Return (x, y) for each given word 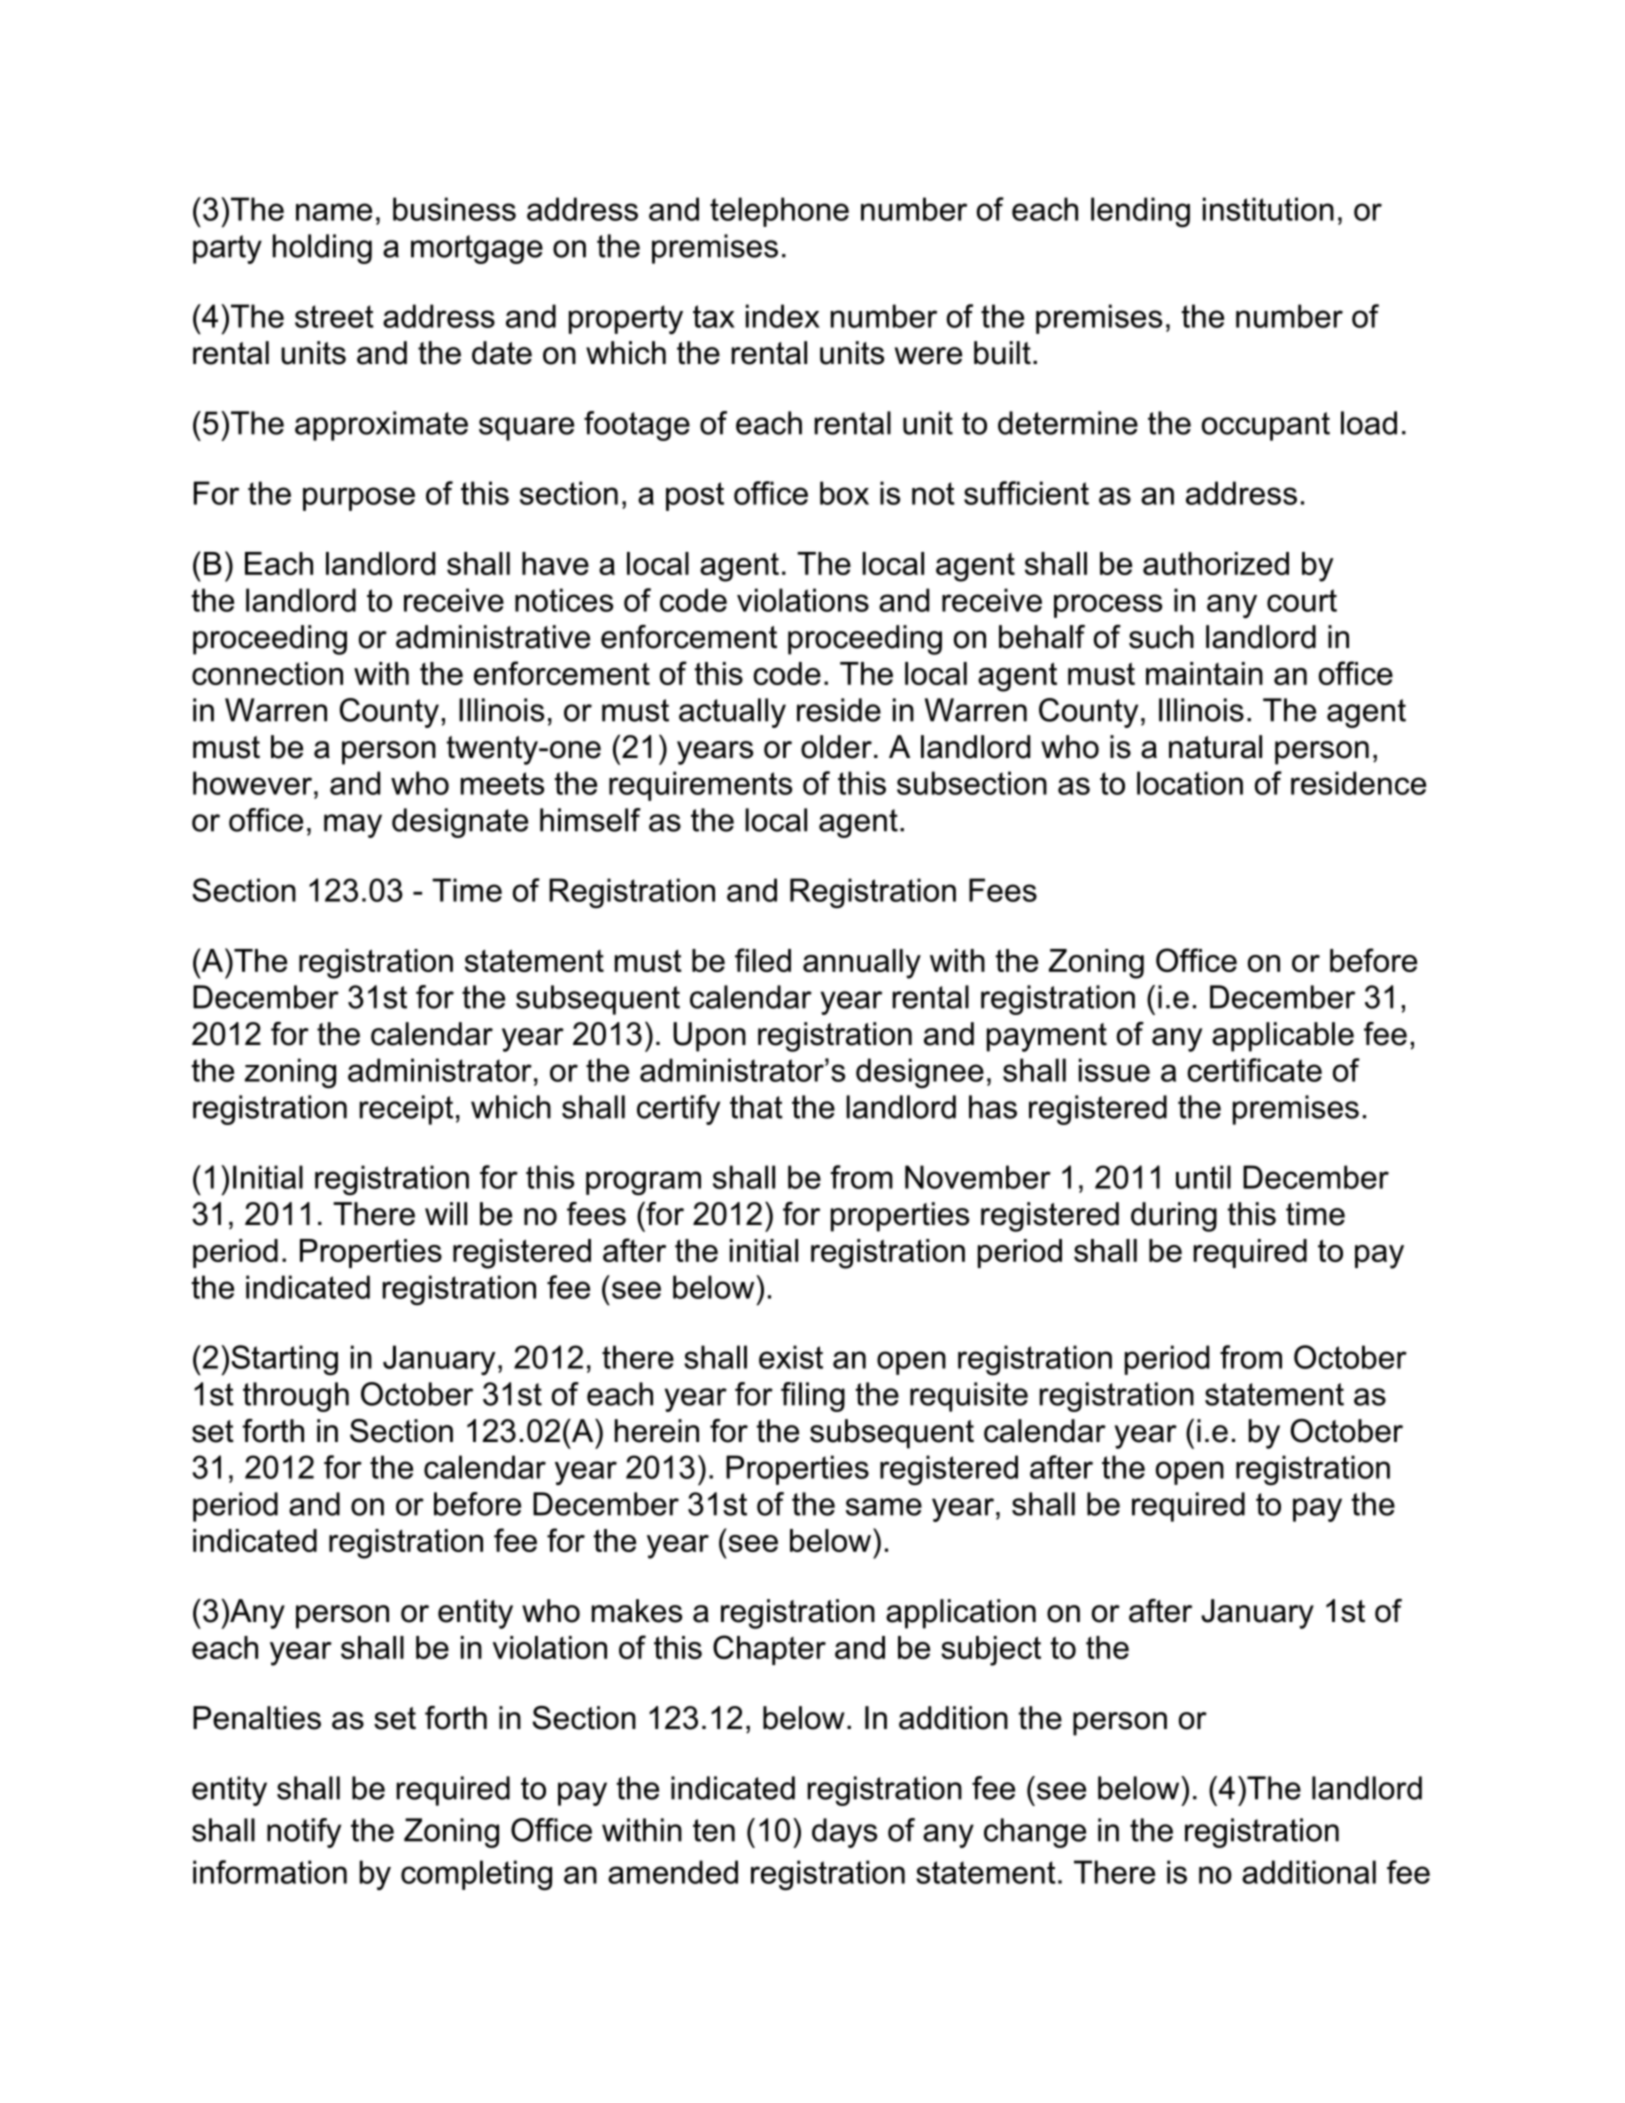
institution (1268, 209)
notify (304, 1833)
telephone (779, 212)
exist (791, 1357)
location (1190, 783)
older (836, 747)
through (296, 1397)
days (844, 1833)
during (1174, 1217)
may (353, 826)
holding (322, 249)
